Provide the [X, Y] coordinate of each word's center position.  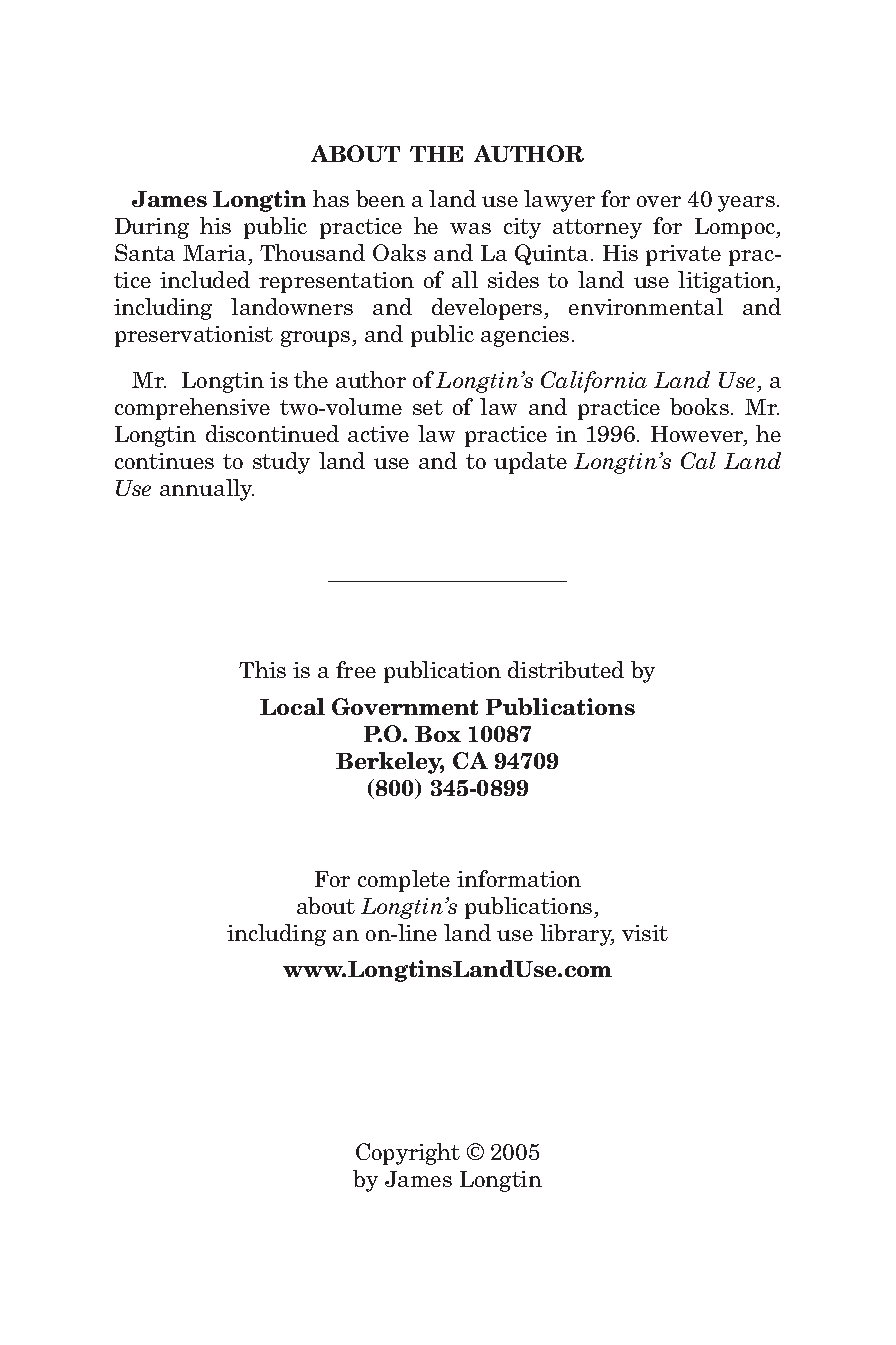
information [519, 878]
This [262, 669]
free [356, 669]
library [577, 935]
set [428, 407]
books [699, 406]
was [470, 228]
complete [404, 881]
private [683, 255]
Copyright [408, 1154]
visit [645, 933]
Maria [216, 255]
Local [292, 706]
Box [438, 734]
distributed [566, 669]
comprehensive [192, 409]
